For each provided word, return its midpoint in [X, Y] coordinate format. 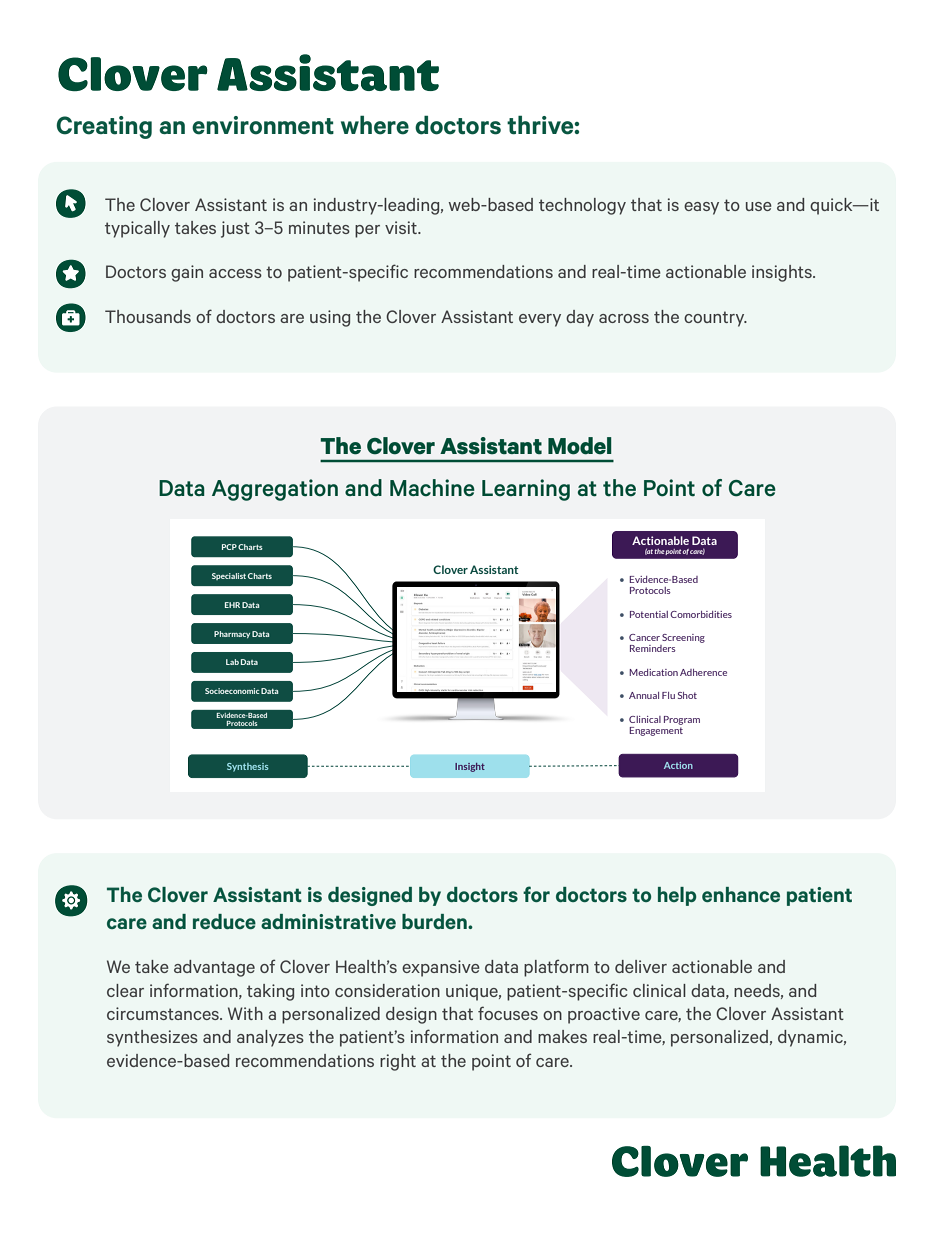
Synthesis [248, 767]
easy [701, 208]
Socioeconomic [232, 691]
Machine [432, 488]
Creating [104, 127]
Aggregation [275, 490]
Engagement [656, 730]
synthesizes [152, 1038]
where [375, 125]
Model [580, 446]
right [398, 1062]
